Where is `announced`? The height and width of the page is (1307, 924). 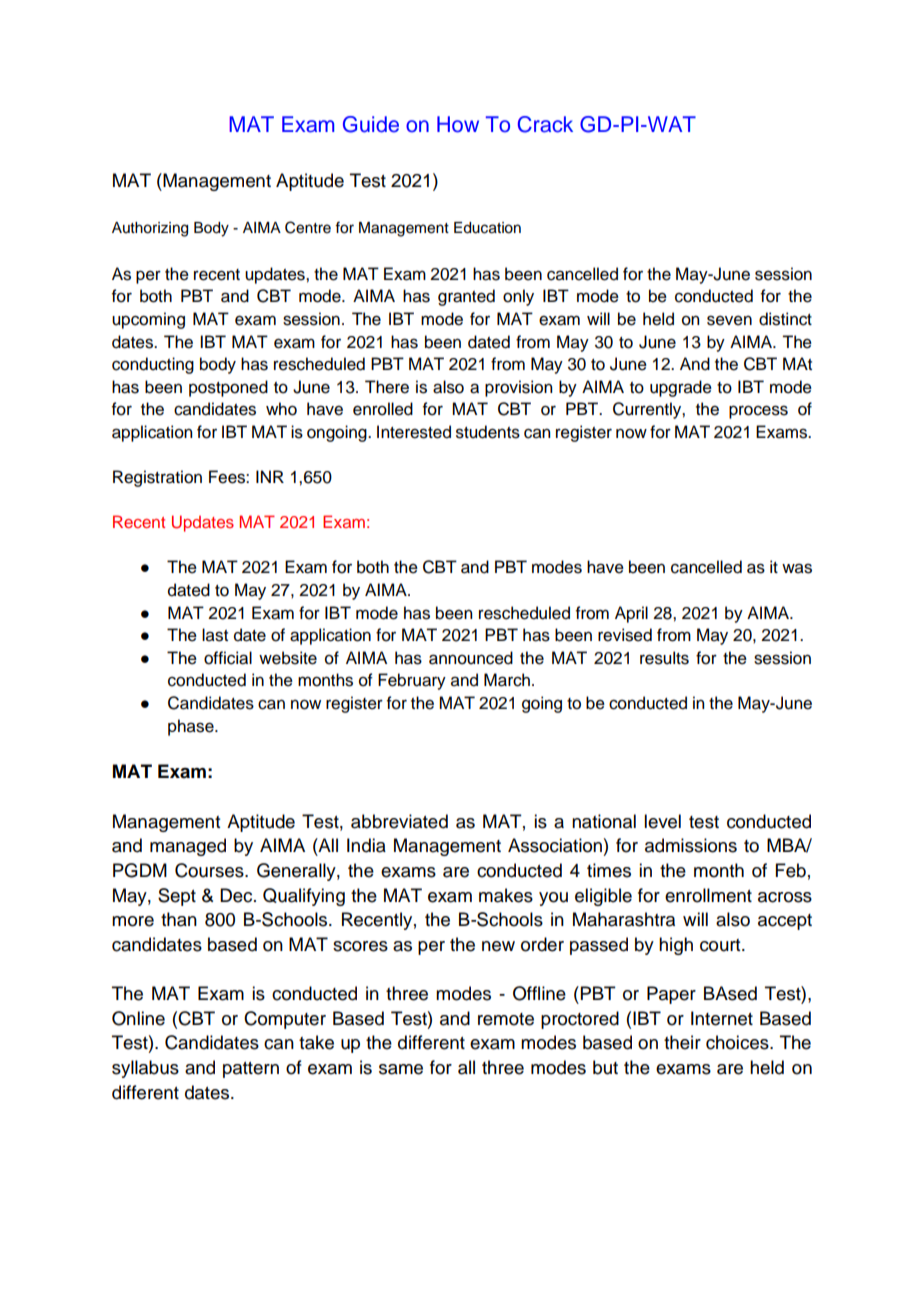 announced is located at coordinates (471, 658).
